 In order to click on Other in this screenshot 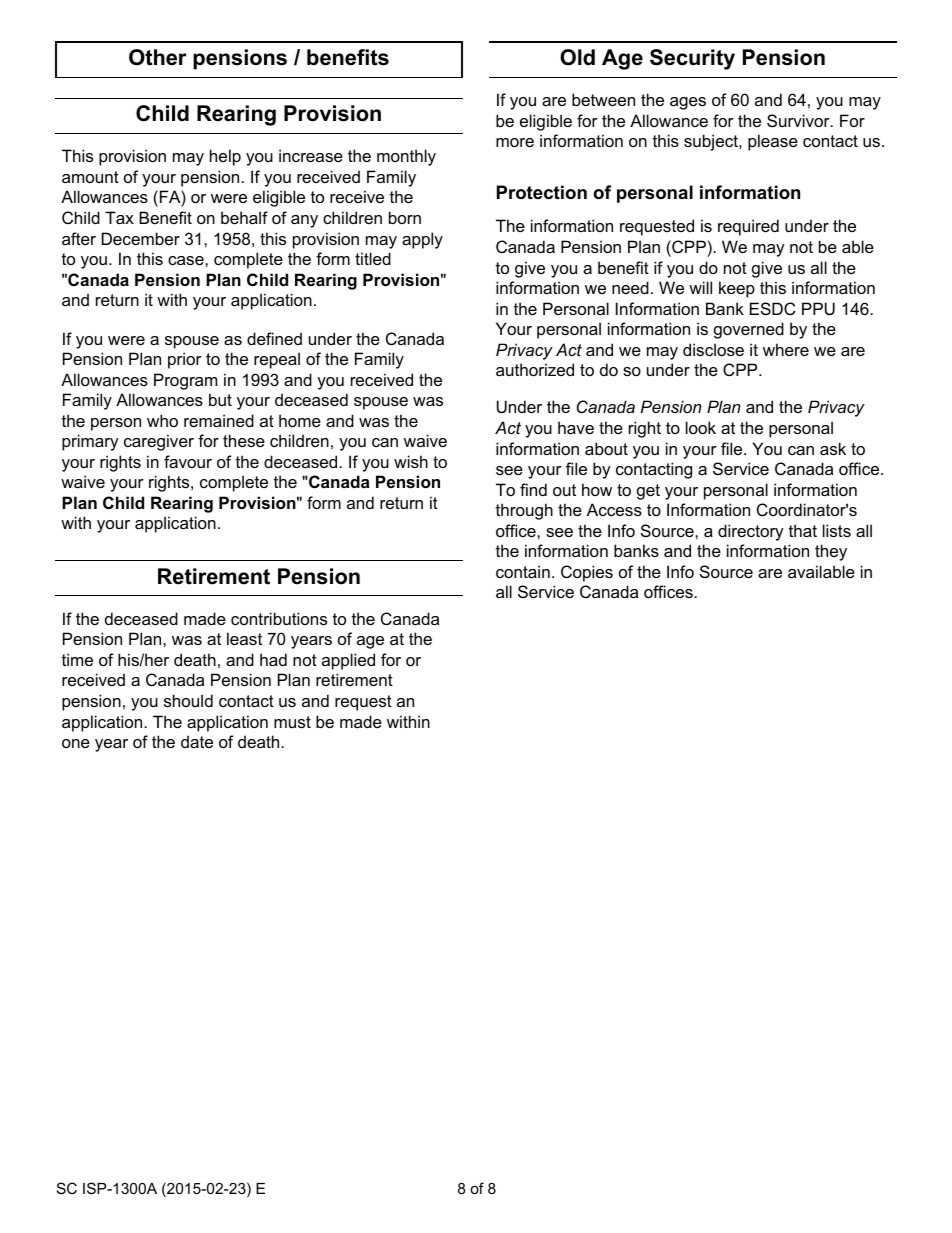, I will do `click(158, 57)`.
